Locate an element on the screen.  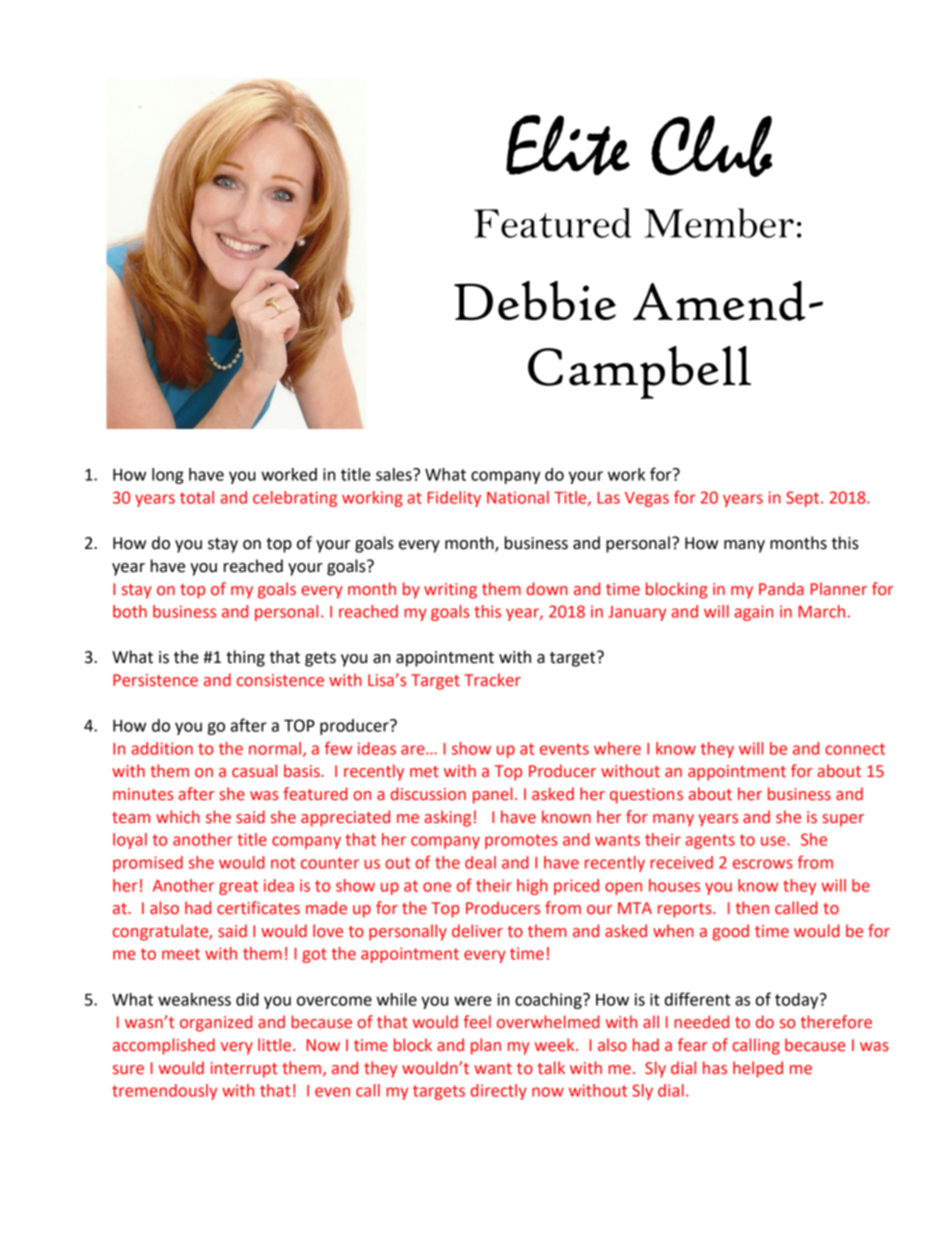
which is located at coordinates (178, 816).
